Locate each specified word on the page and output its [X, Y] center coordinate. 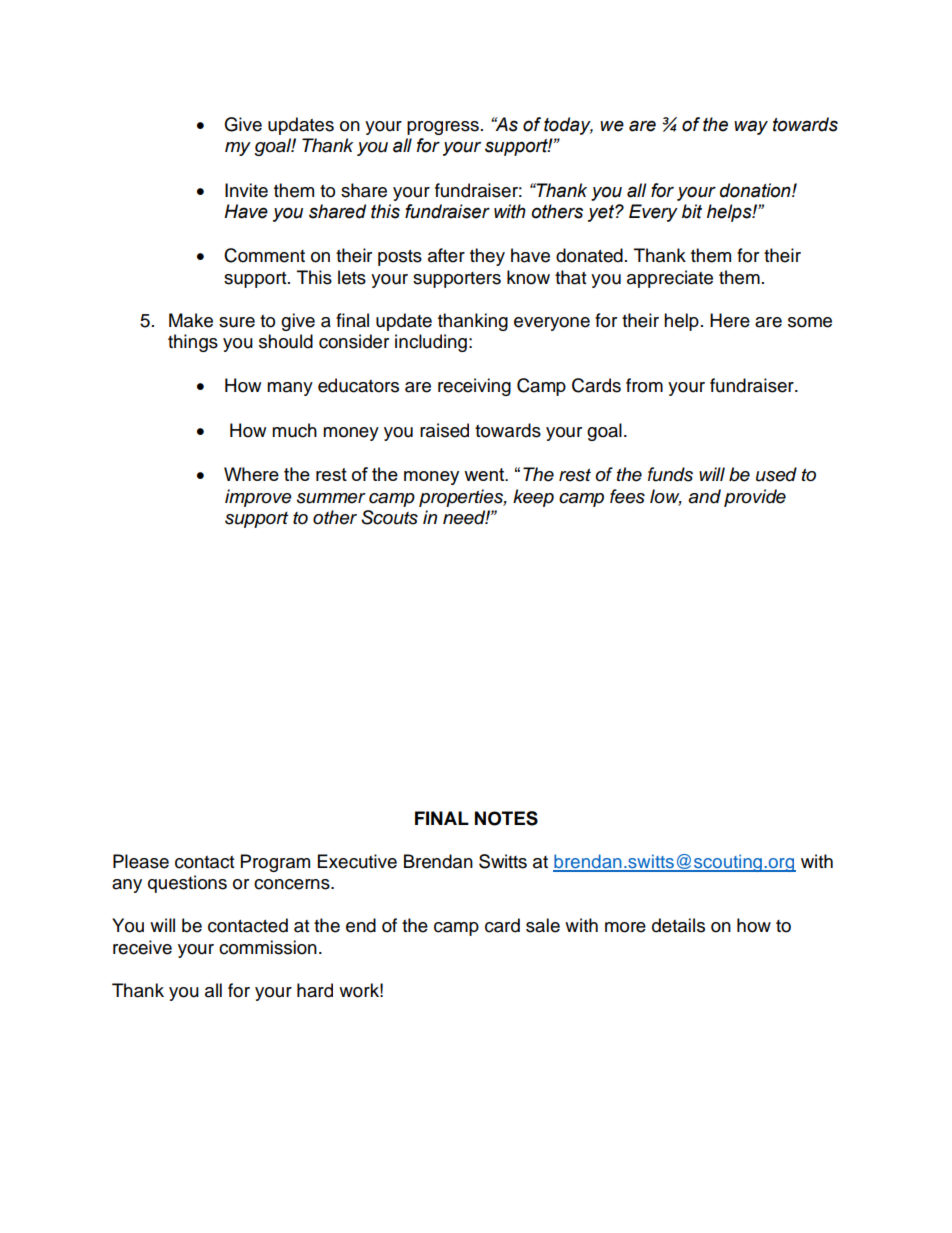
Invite [246, 190]
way [751, 127]
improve [258, 498]
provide [755, 498]
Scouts [389, 517]
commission [268, 947]
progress [443, 128]
